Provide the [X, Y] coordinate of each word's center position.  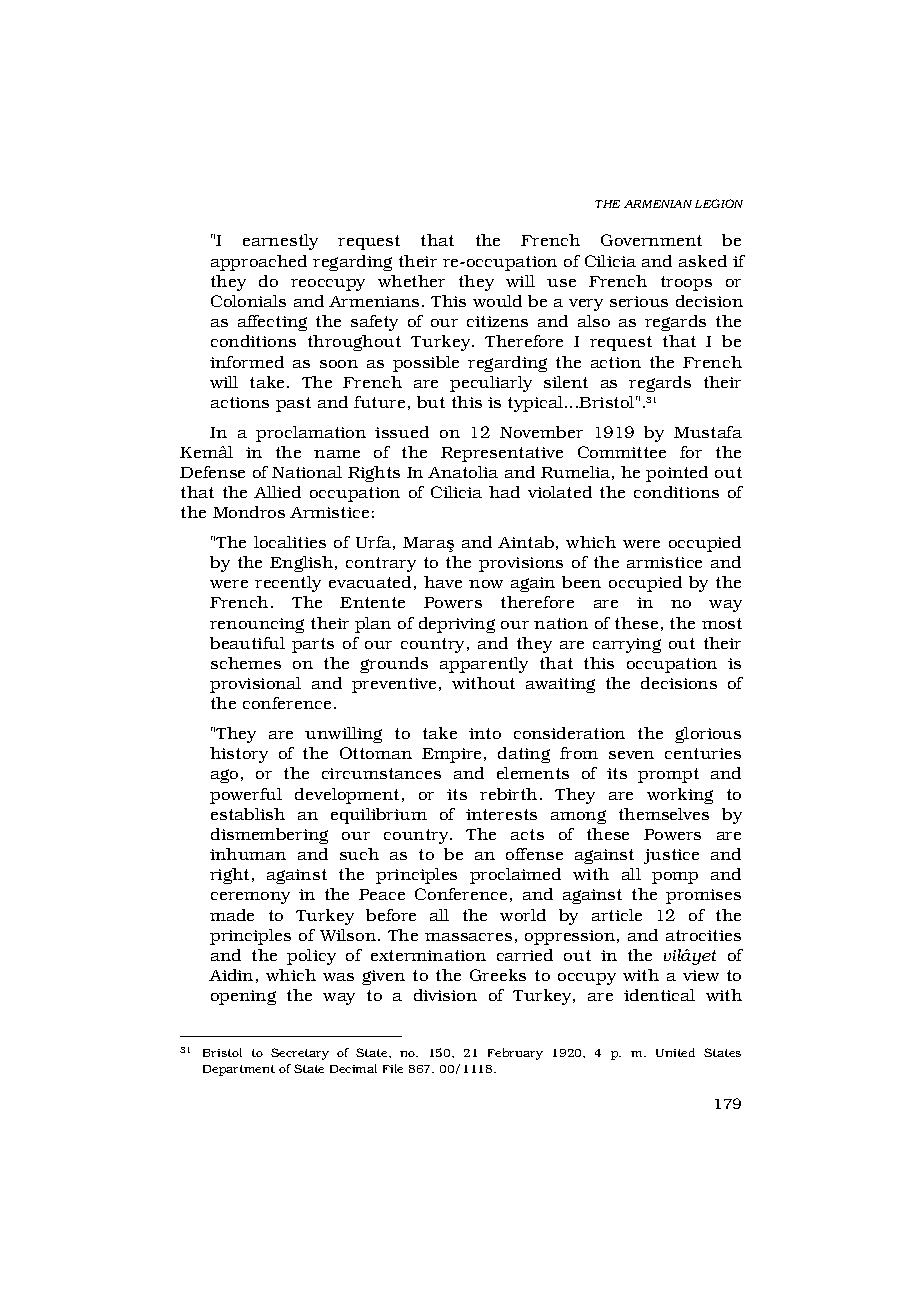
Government [651, 240]
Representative [502, 454]
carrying [627, 645]
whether [411, 281]
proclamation [311, 434]
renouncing [257, 625]
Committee [622, 452]
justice [671, 856]
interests [501, 814]
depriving [457, 625]
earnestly [280, 242]
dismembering [269, 836]
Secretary [300, 1054]
